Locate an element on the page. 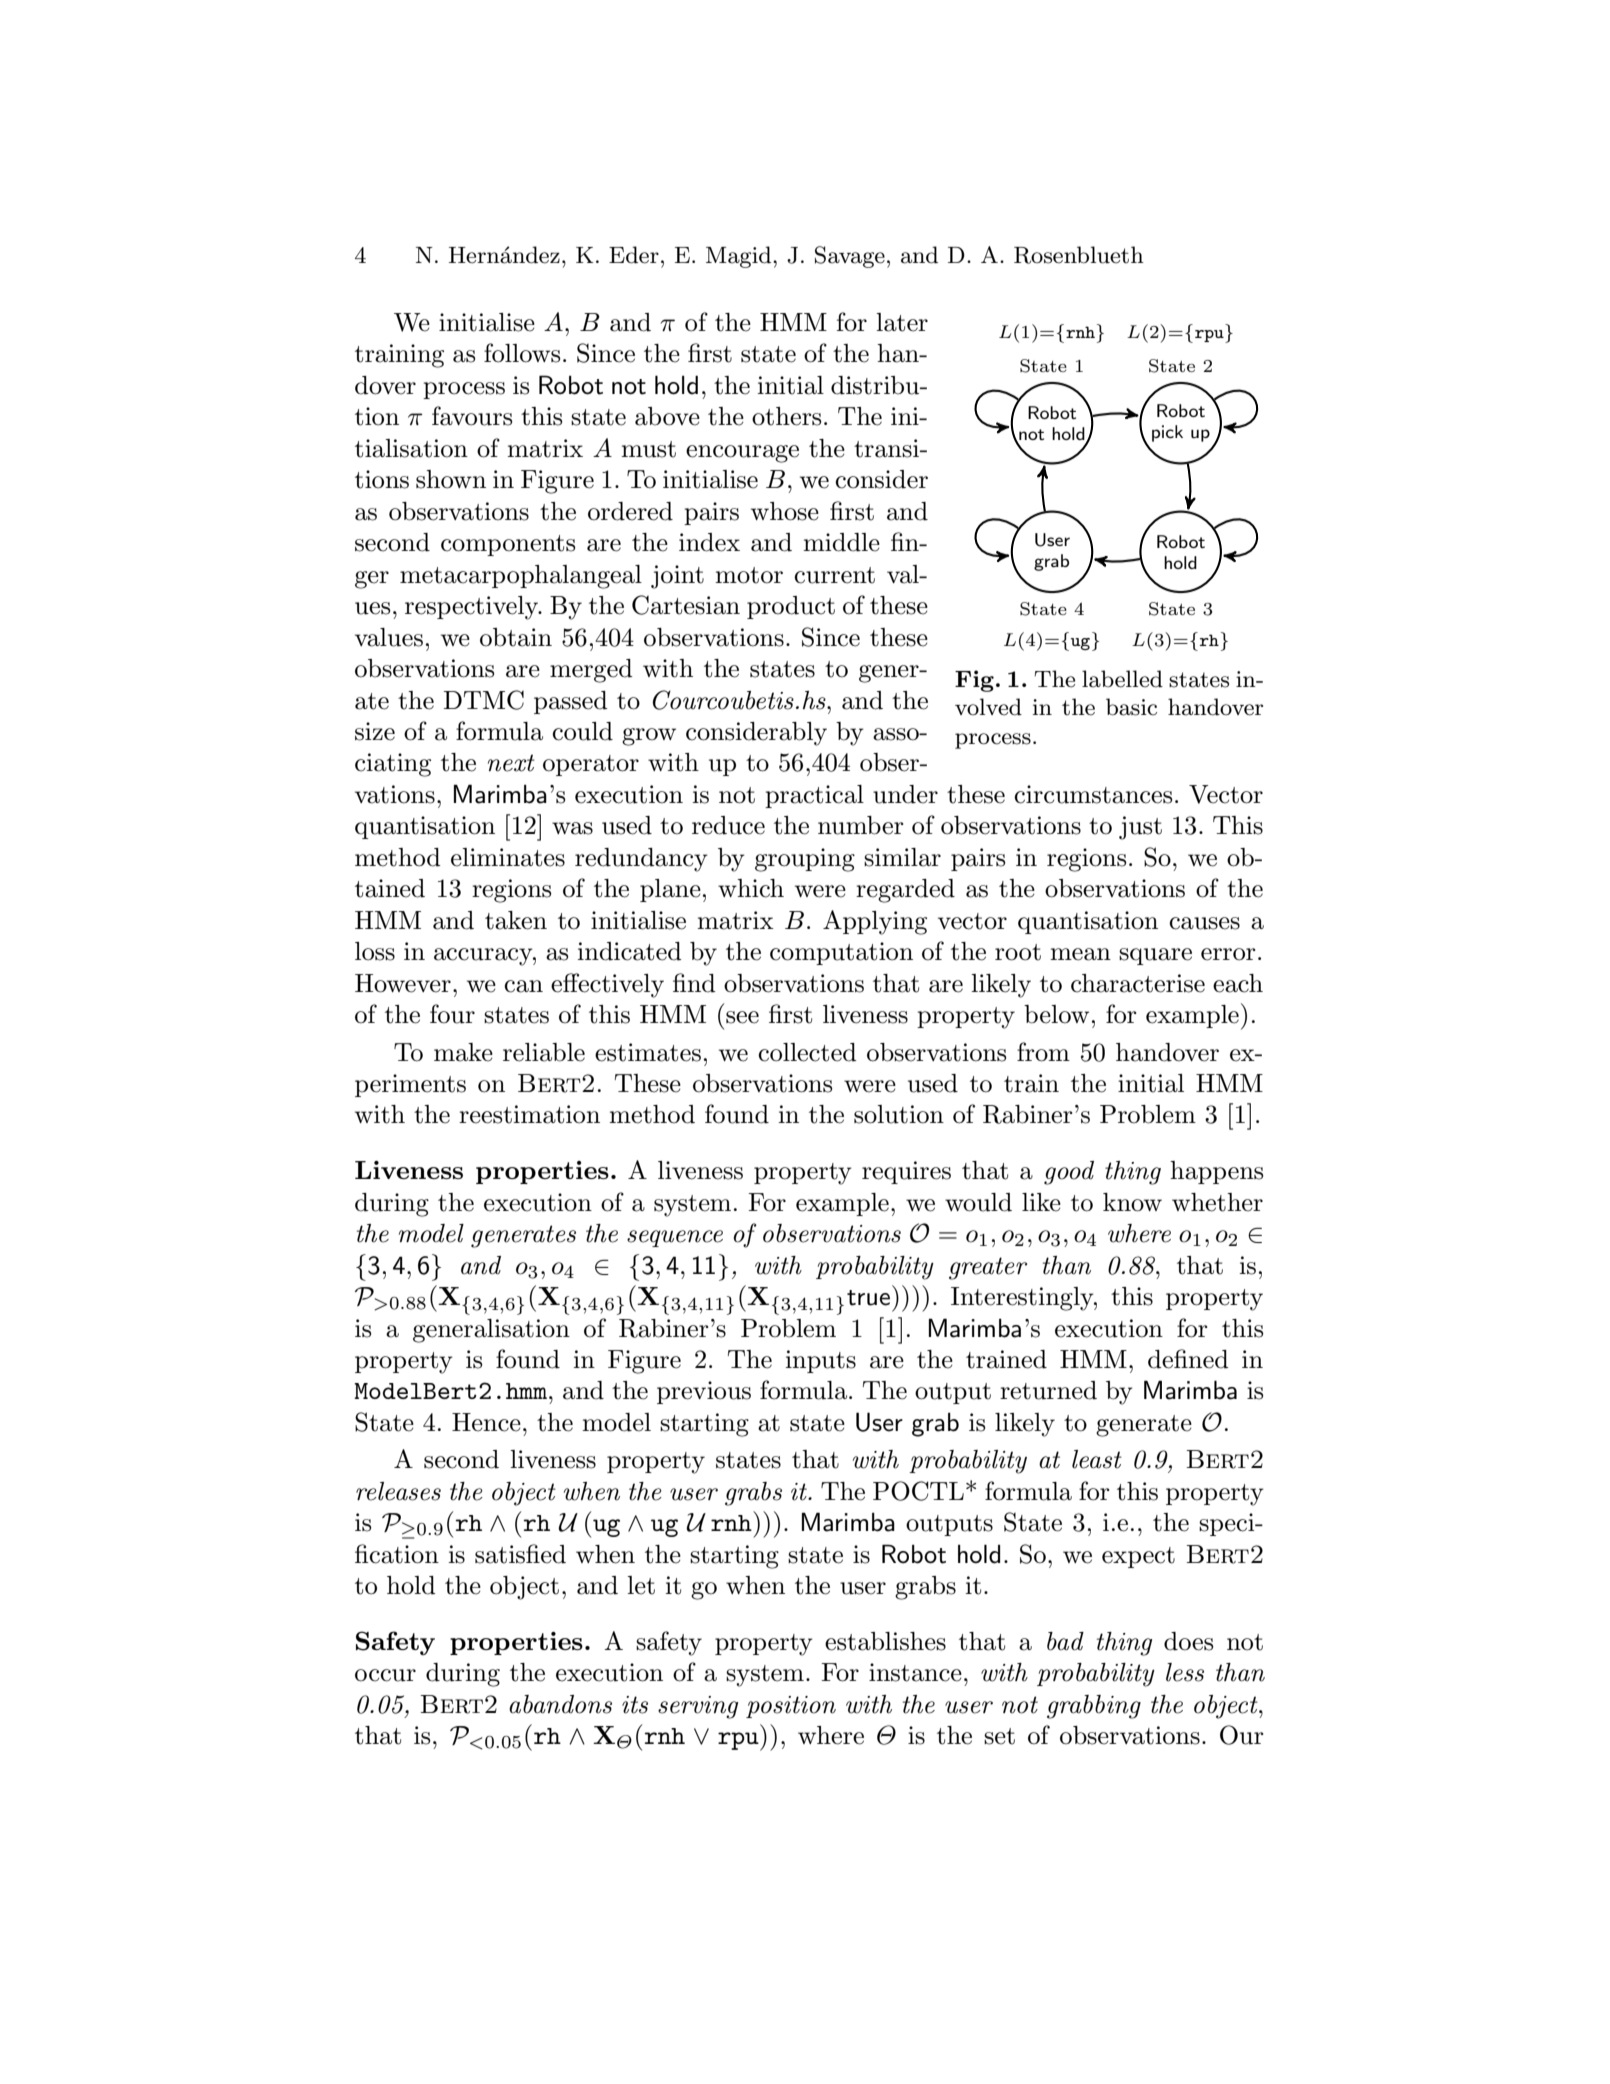 Image resolution: width=1610 pixels, height=2084 pixels. abandons is located at coordinates (560, 1704).
